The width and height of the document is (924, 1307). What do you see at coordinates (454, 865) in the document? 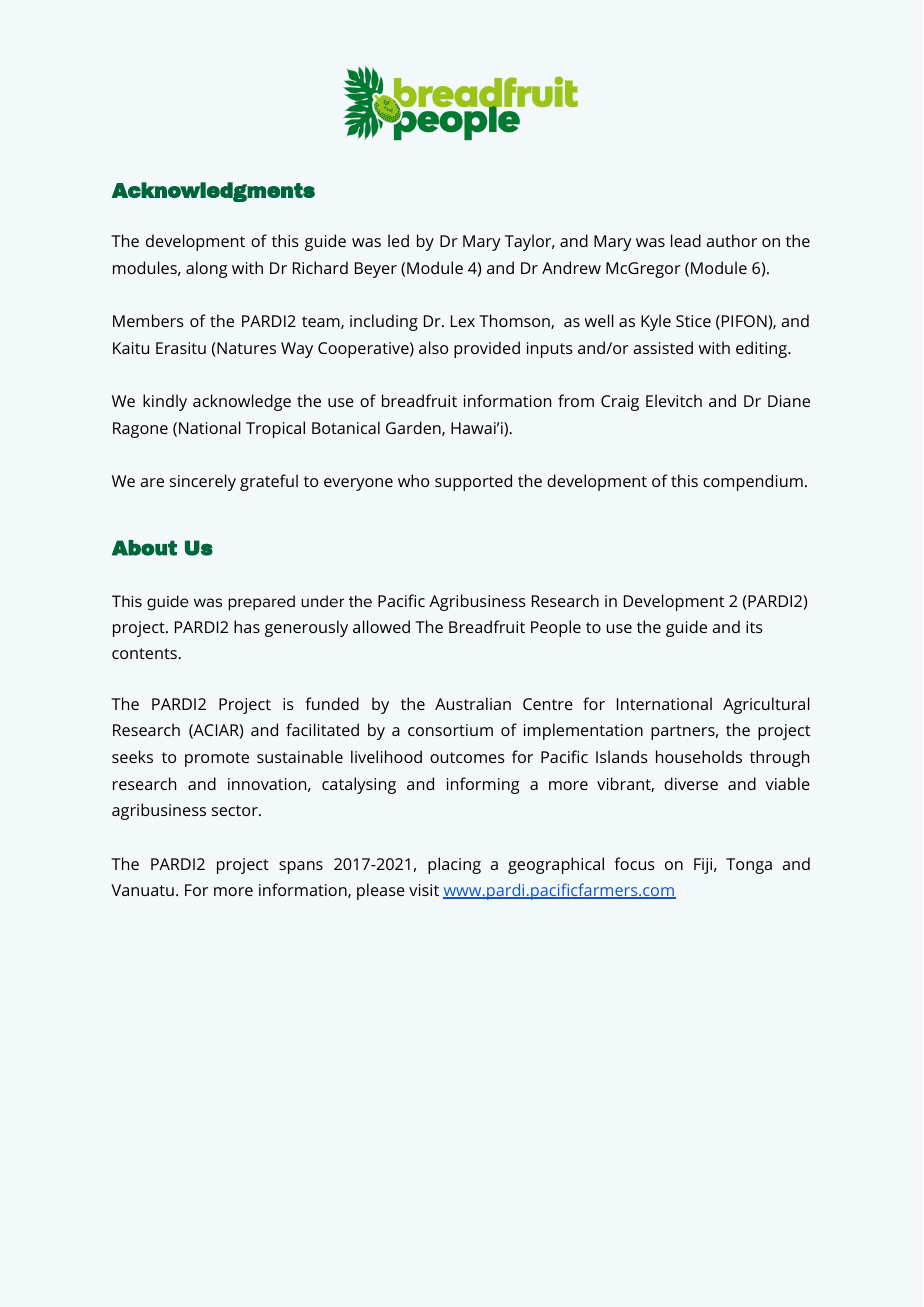
I see `placing` at bounding box center [454, 865].
